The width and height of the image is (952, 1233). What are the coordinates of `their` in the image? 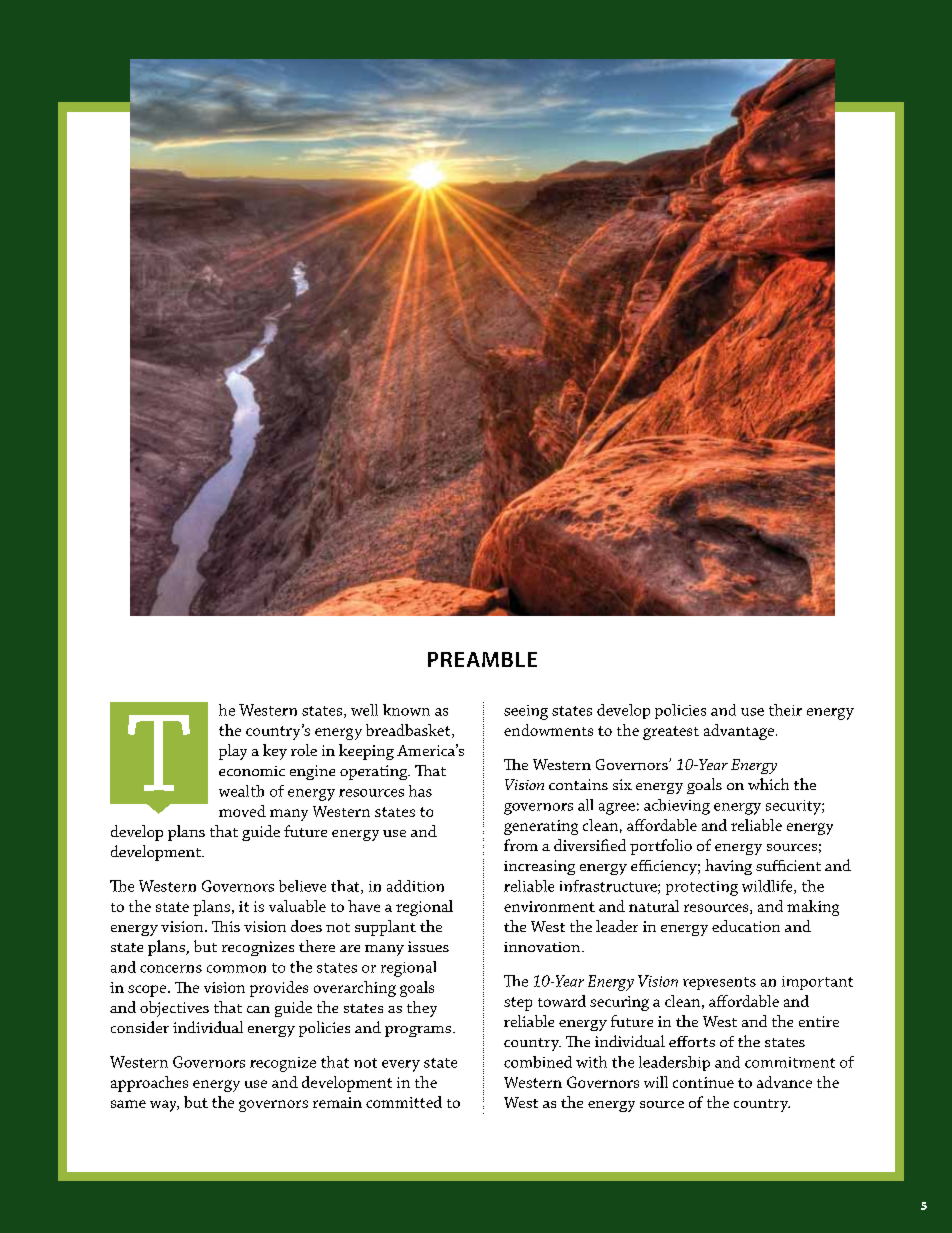 It's located at (785, 710).
